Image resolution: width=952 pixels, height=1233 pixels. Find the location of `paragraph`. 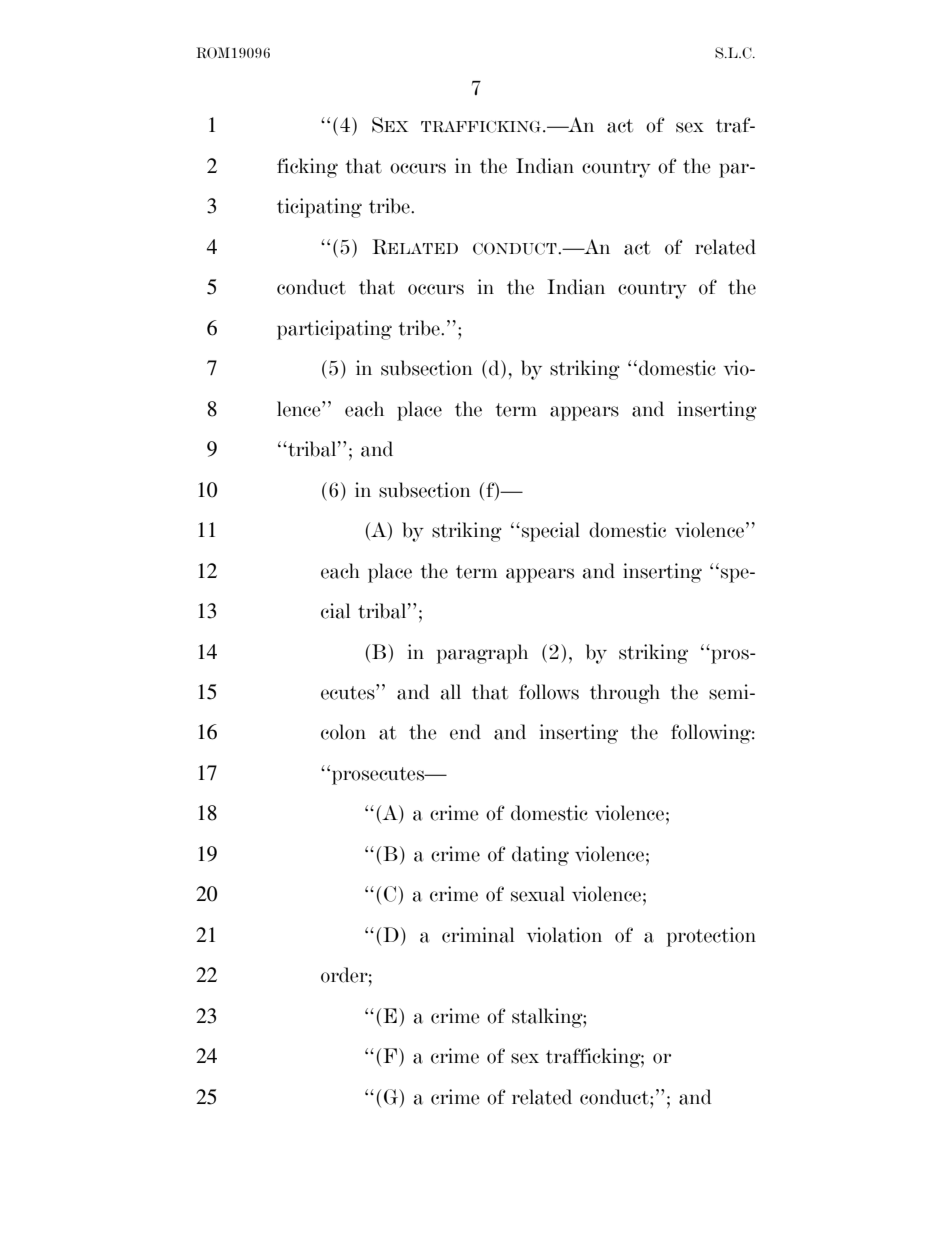

paragraph is located at coordinates (482, 654).
